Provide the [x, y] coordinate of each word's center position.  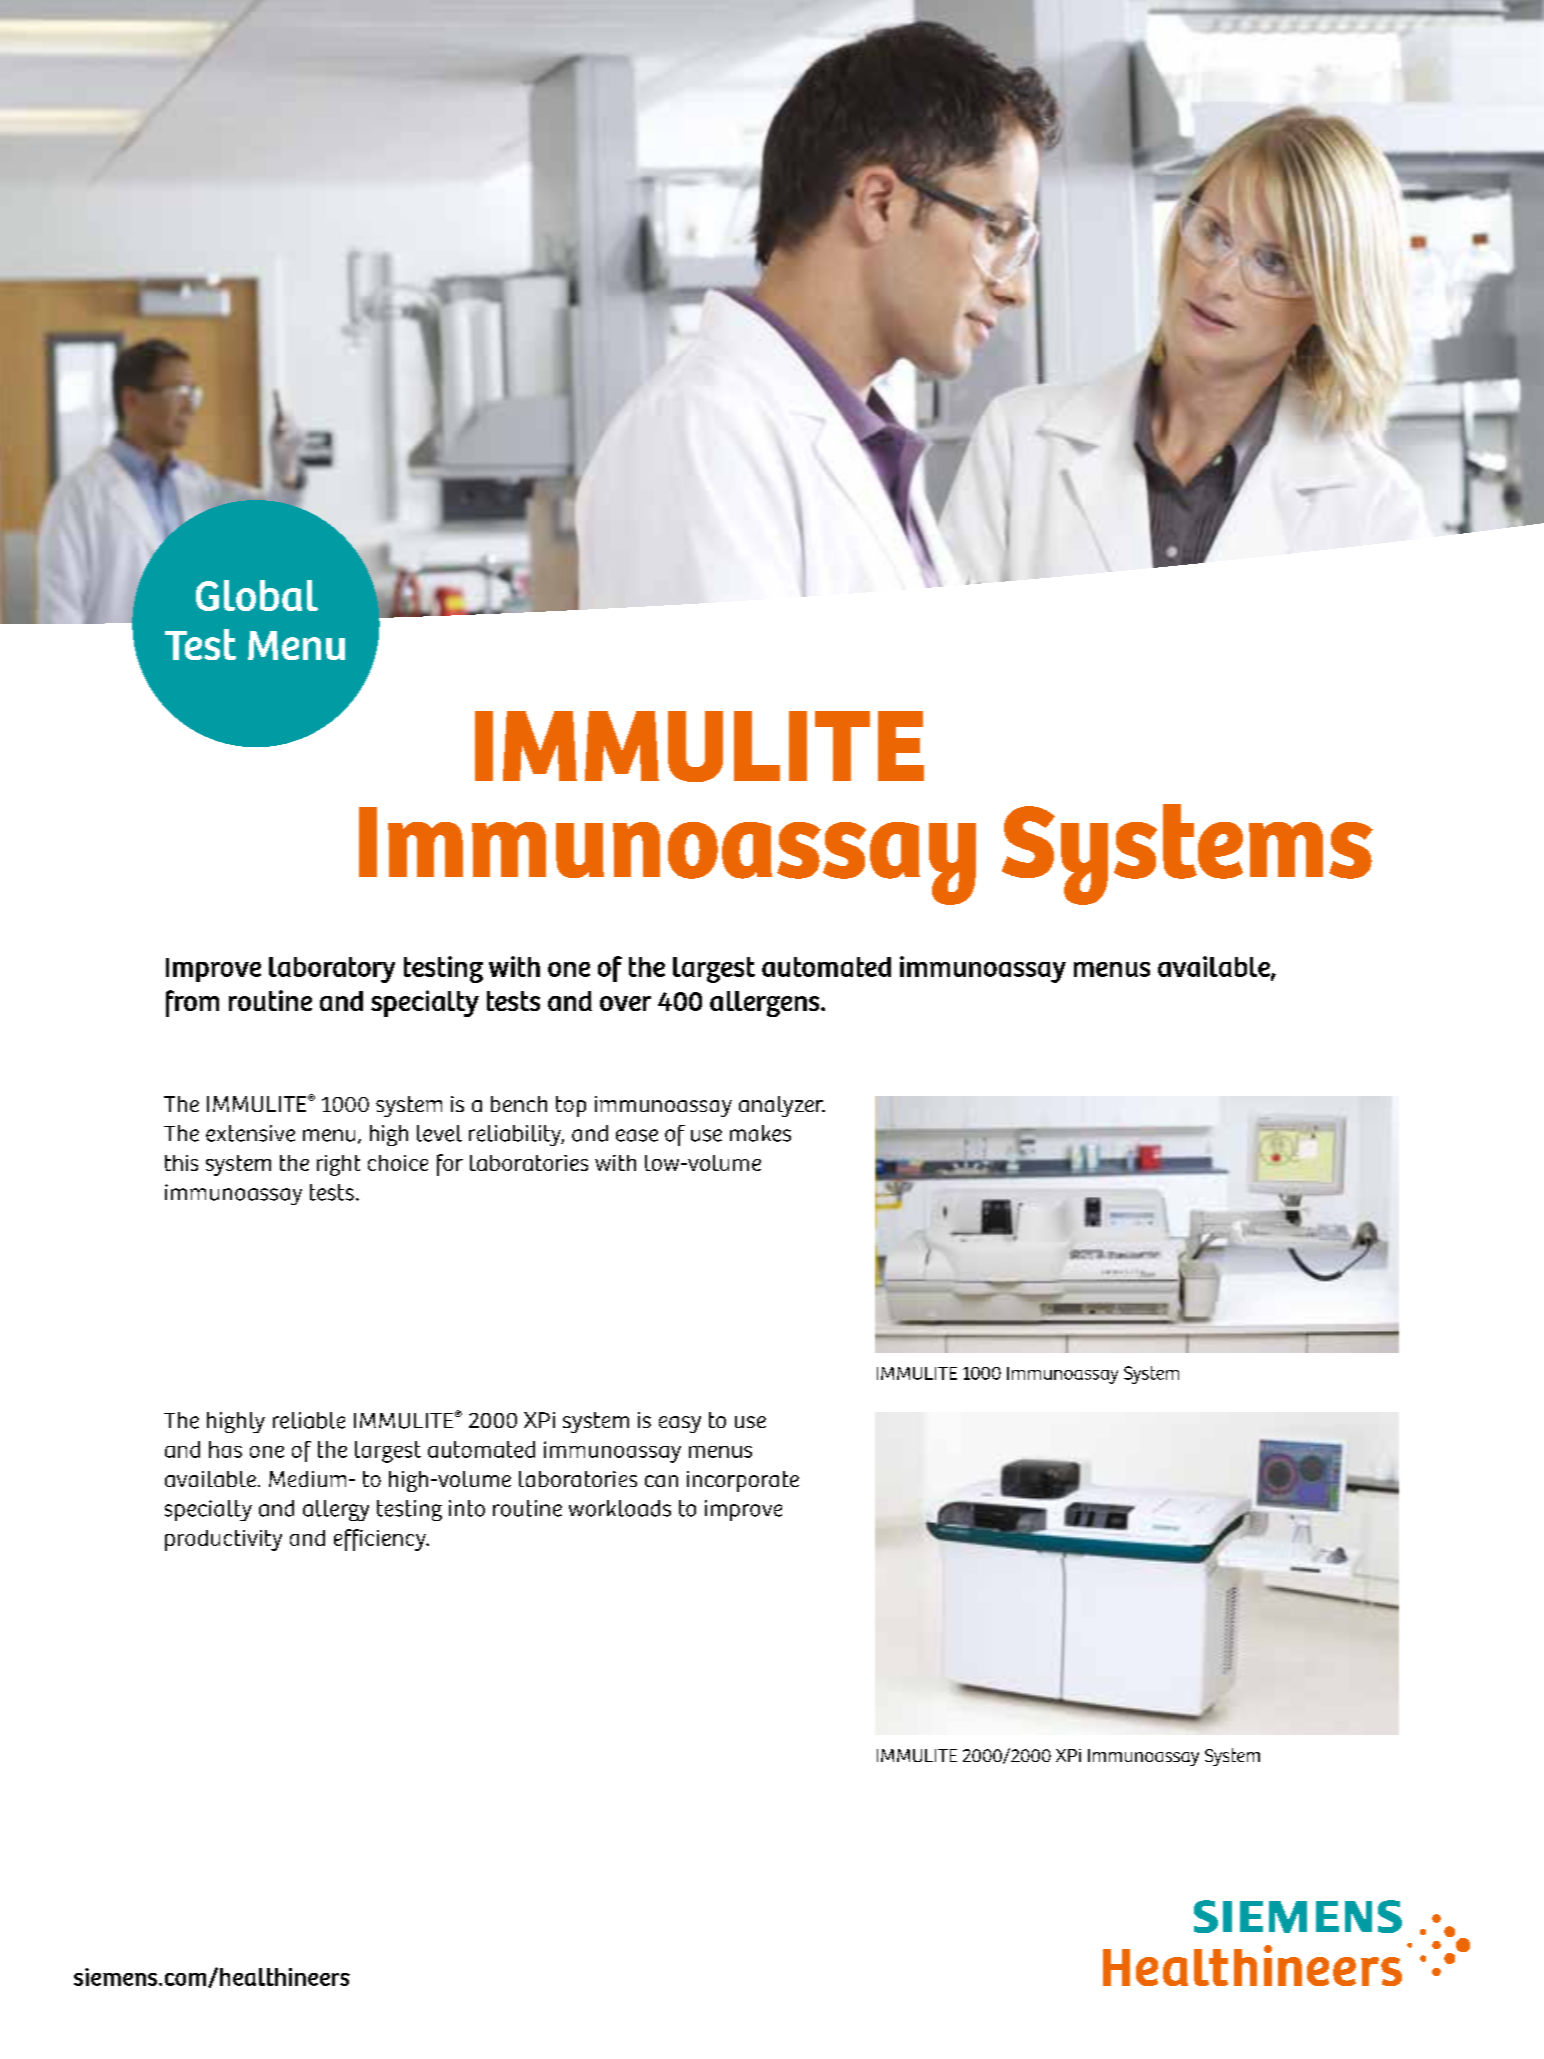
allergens [766, 1004]
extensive [250, 1133]
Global [257, 595]
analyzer [782, 1106]
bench [519, 1104]
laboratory [332, 970]
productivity [223, 1540]
